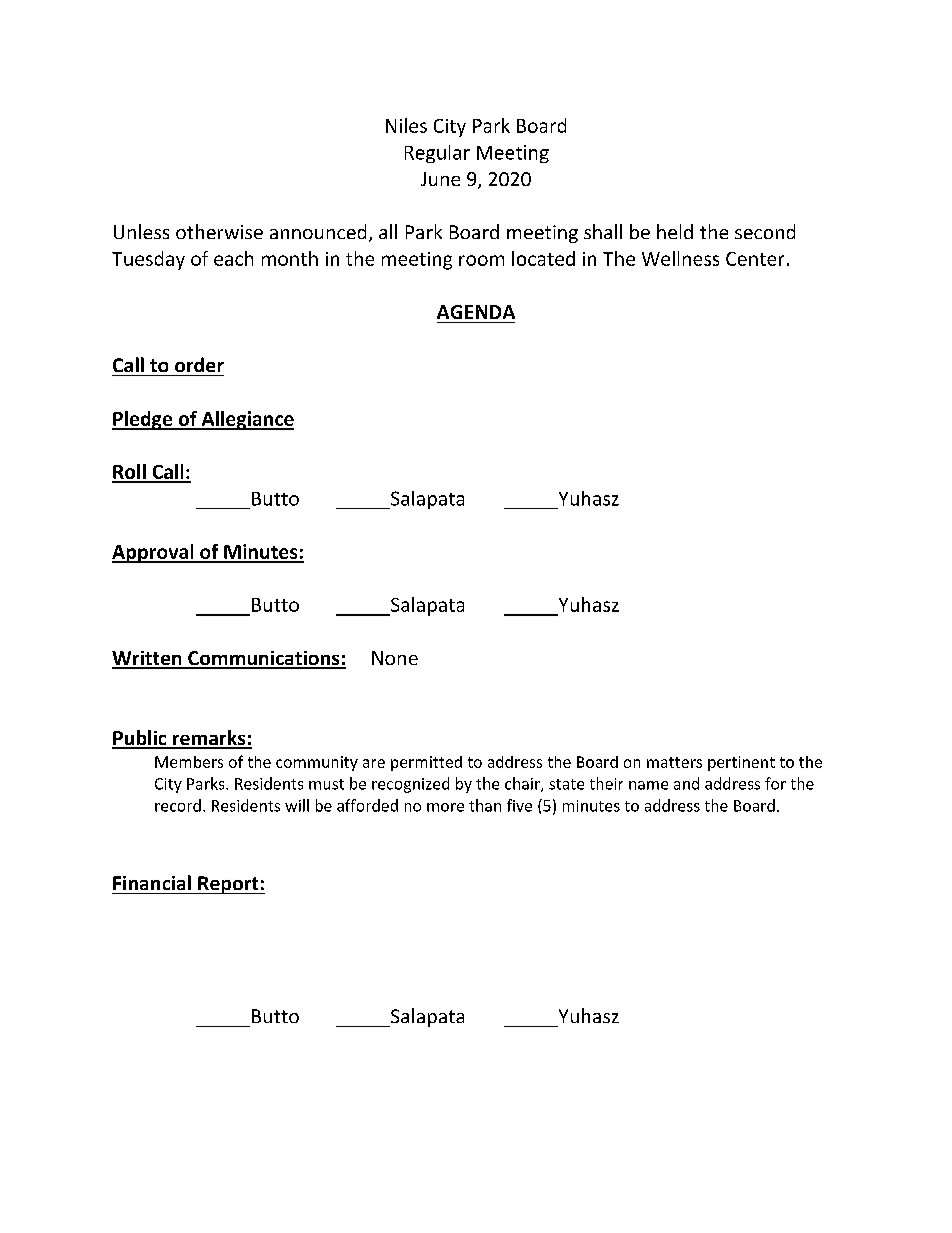 The height and width of the page is (1233, 952). Describe the element at coordinates (264, 659) in the page. I see `Communications` at that location.
